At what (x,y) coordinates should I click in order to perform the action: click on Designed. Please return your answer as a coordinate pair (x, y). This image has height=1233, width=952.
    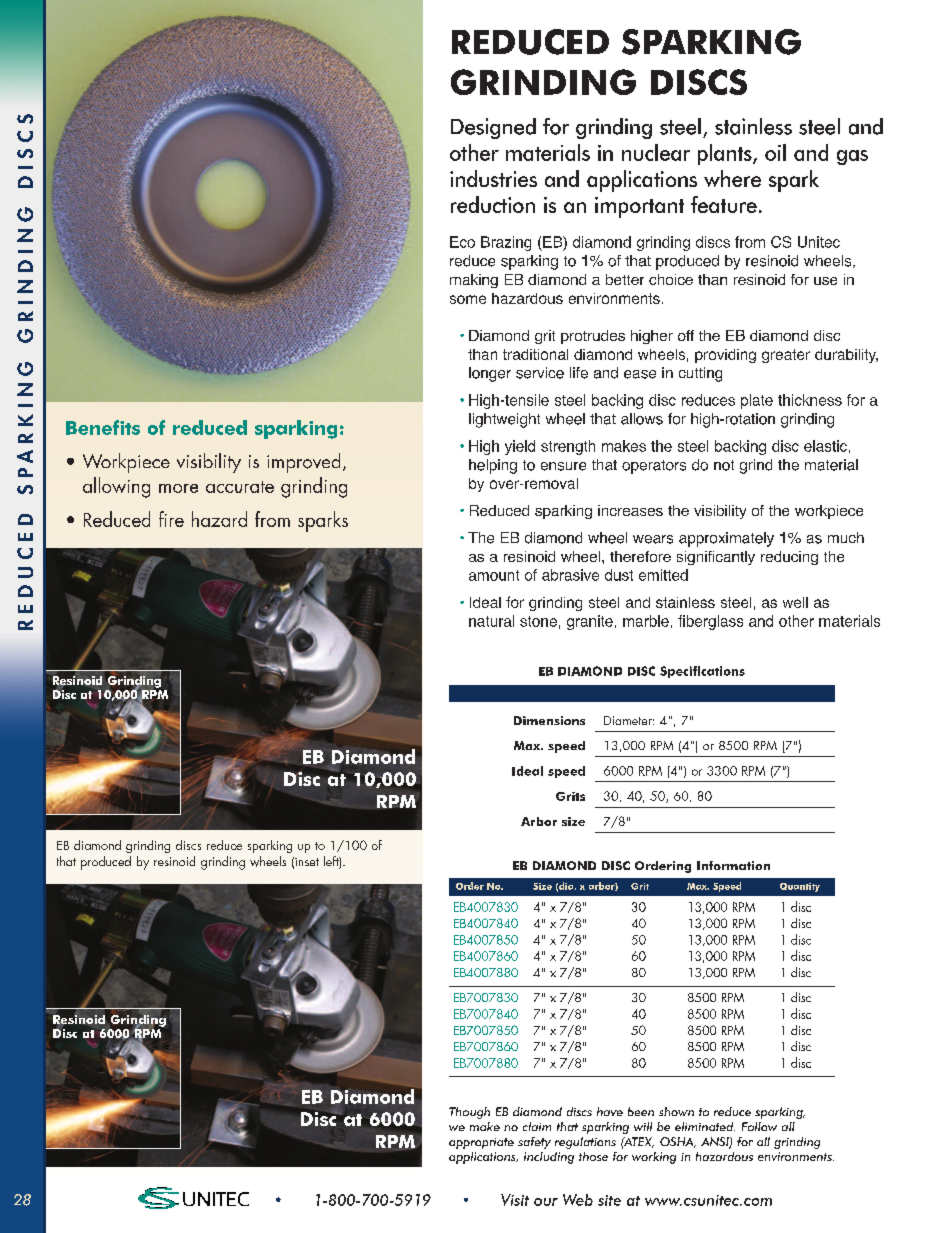
    Looking at the image, I should click on (493, 128).
